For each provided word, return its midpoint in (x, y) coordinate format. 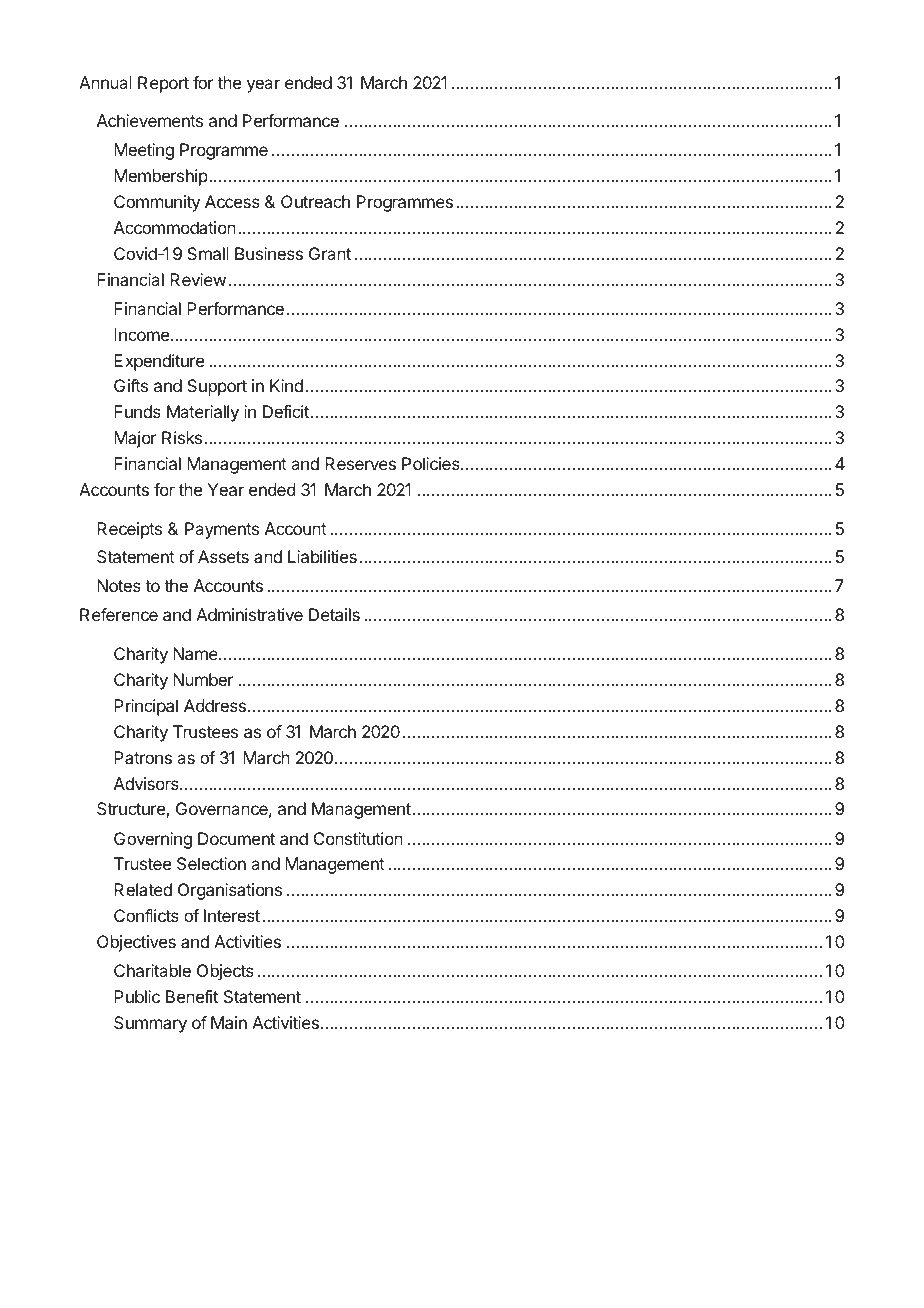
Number (203, 679)
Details (334, 614)
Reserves (360, 463)
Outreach (315, 201)
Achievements (150, 120)
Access (232, 201)
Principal (146, 707)
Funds (137, 411)
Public (137, 996)
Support (217, 387)
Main (229, 1022)
